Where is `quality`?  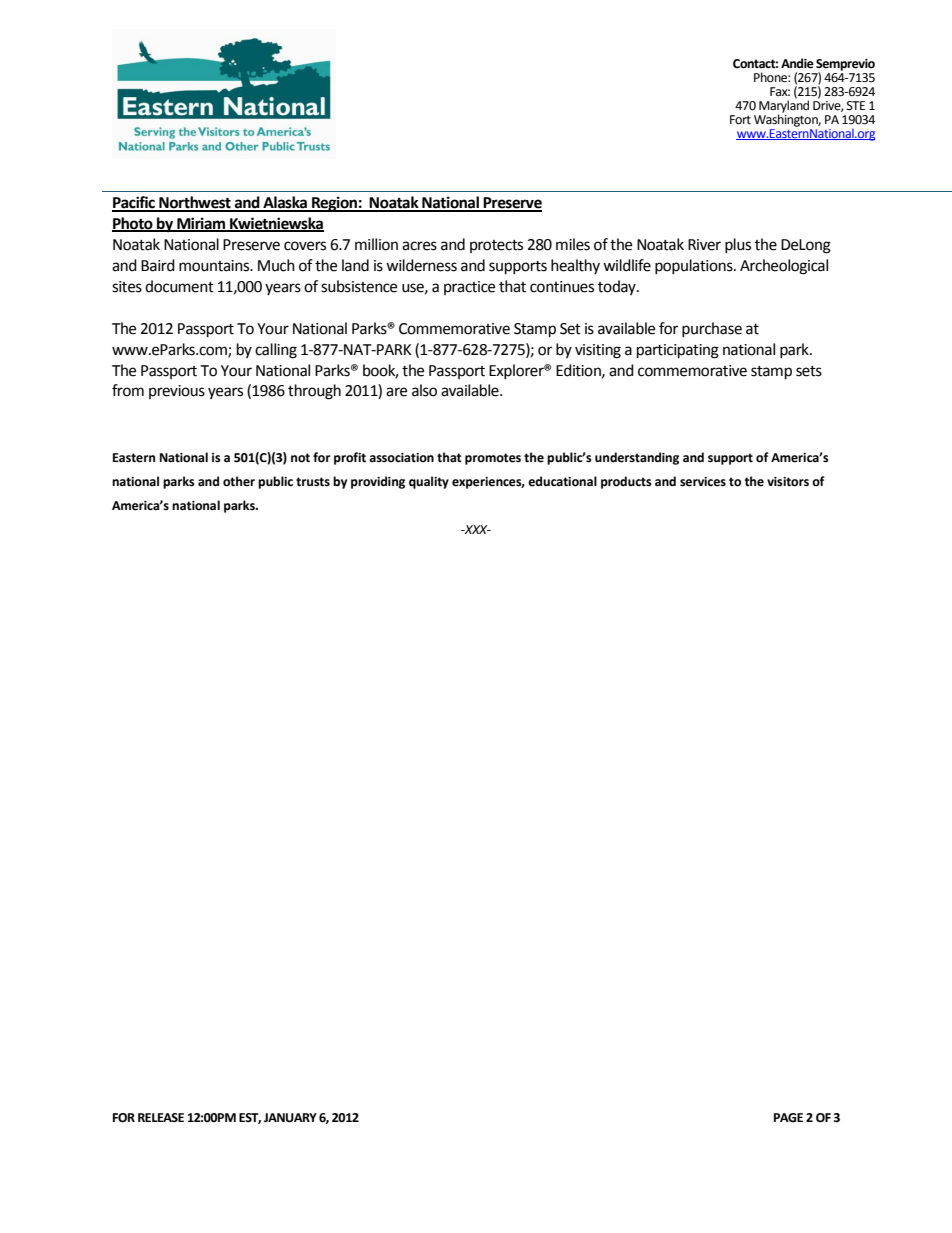 quality is located at coordinates (429, 482).
